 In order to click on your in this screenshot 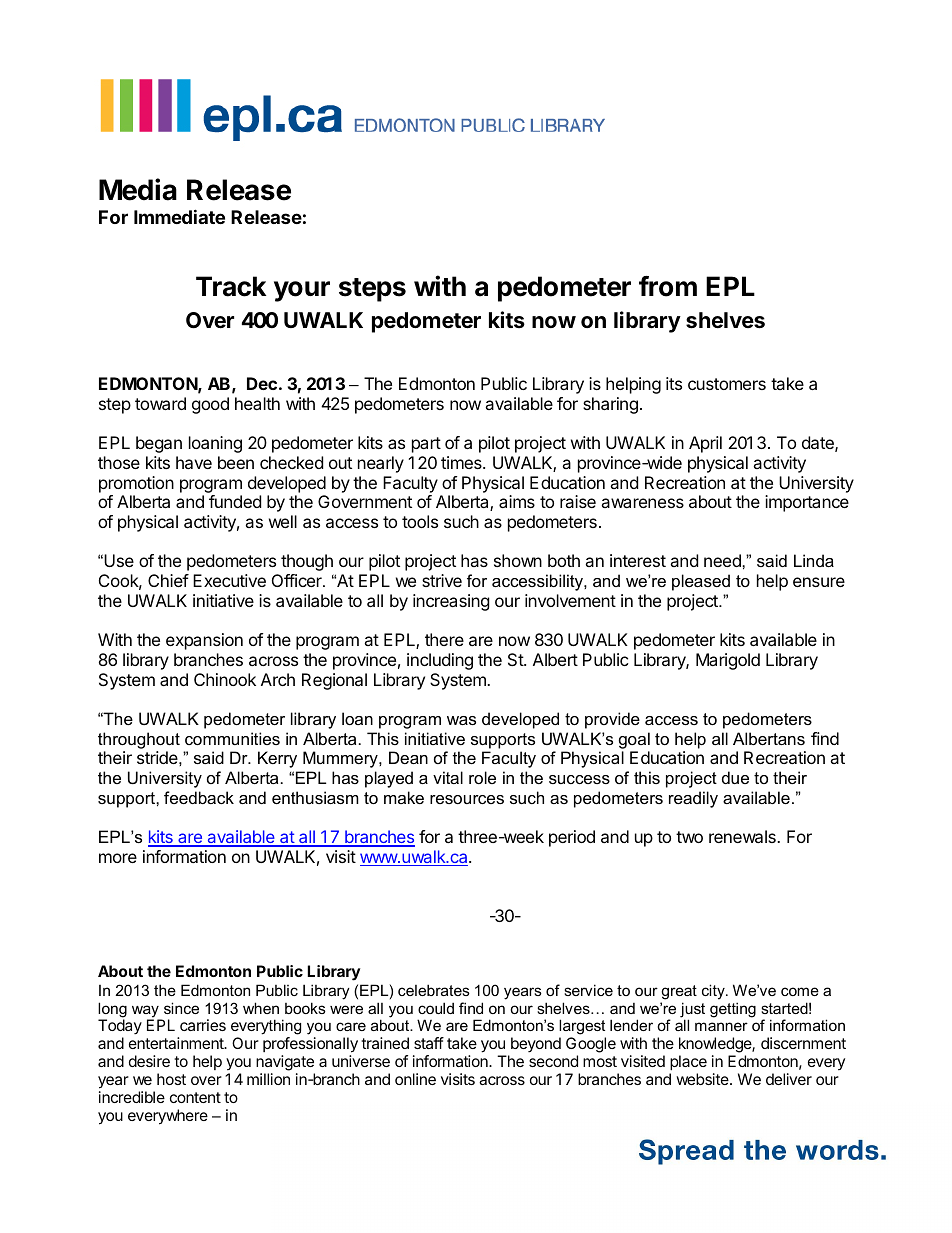, I will do `click(302, 291)`.
